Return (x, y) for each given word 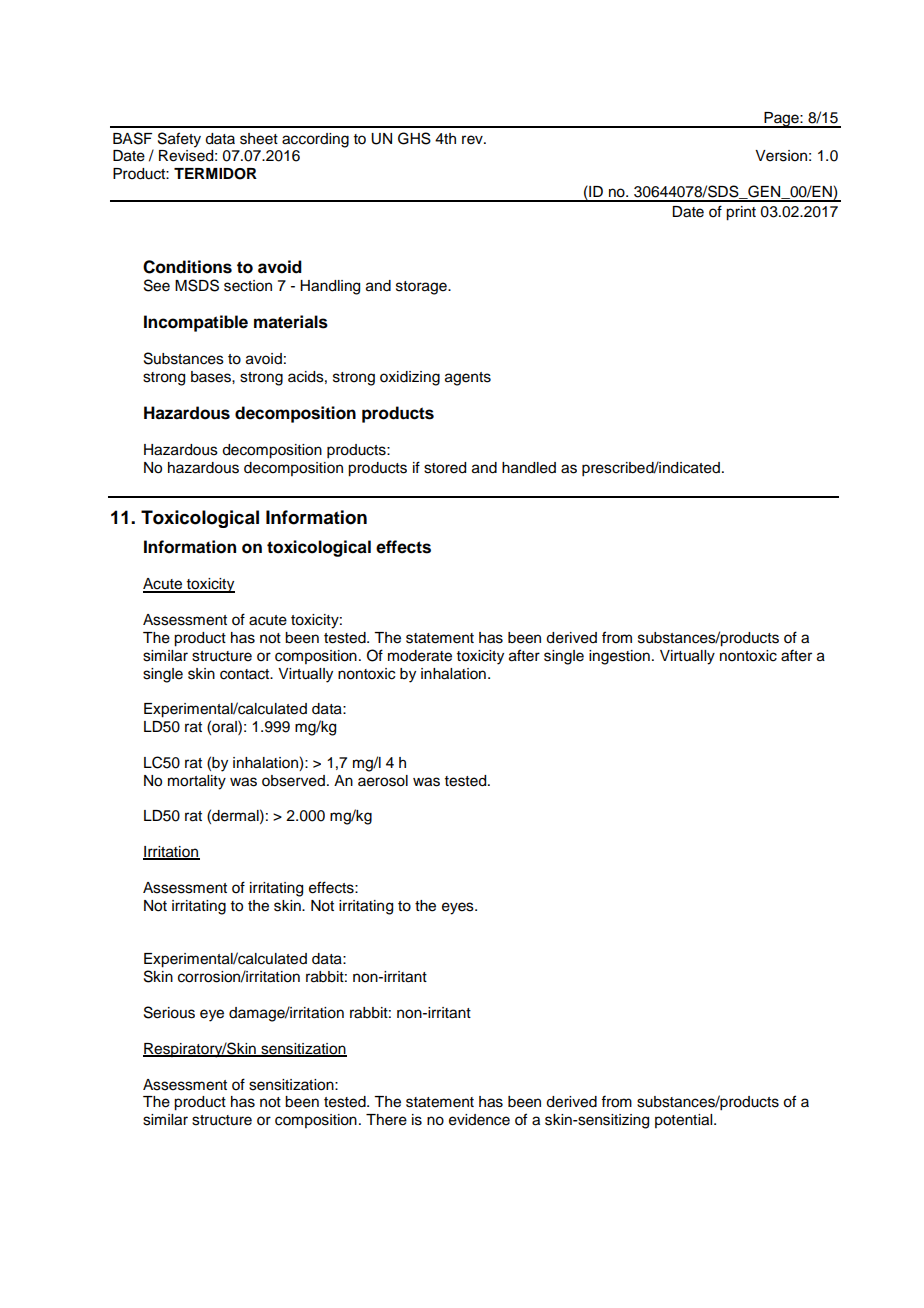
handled (529, 468)
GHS (414, 138)
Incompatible (196, 323)
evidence (479, 1120)
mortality (197, 782)
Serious (169, 1012)
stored (445, 468)
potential (685, 1121)
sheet (259, 139)
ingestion (619, 657)
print (741, 213)
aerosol (383, 781)
